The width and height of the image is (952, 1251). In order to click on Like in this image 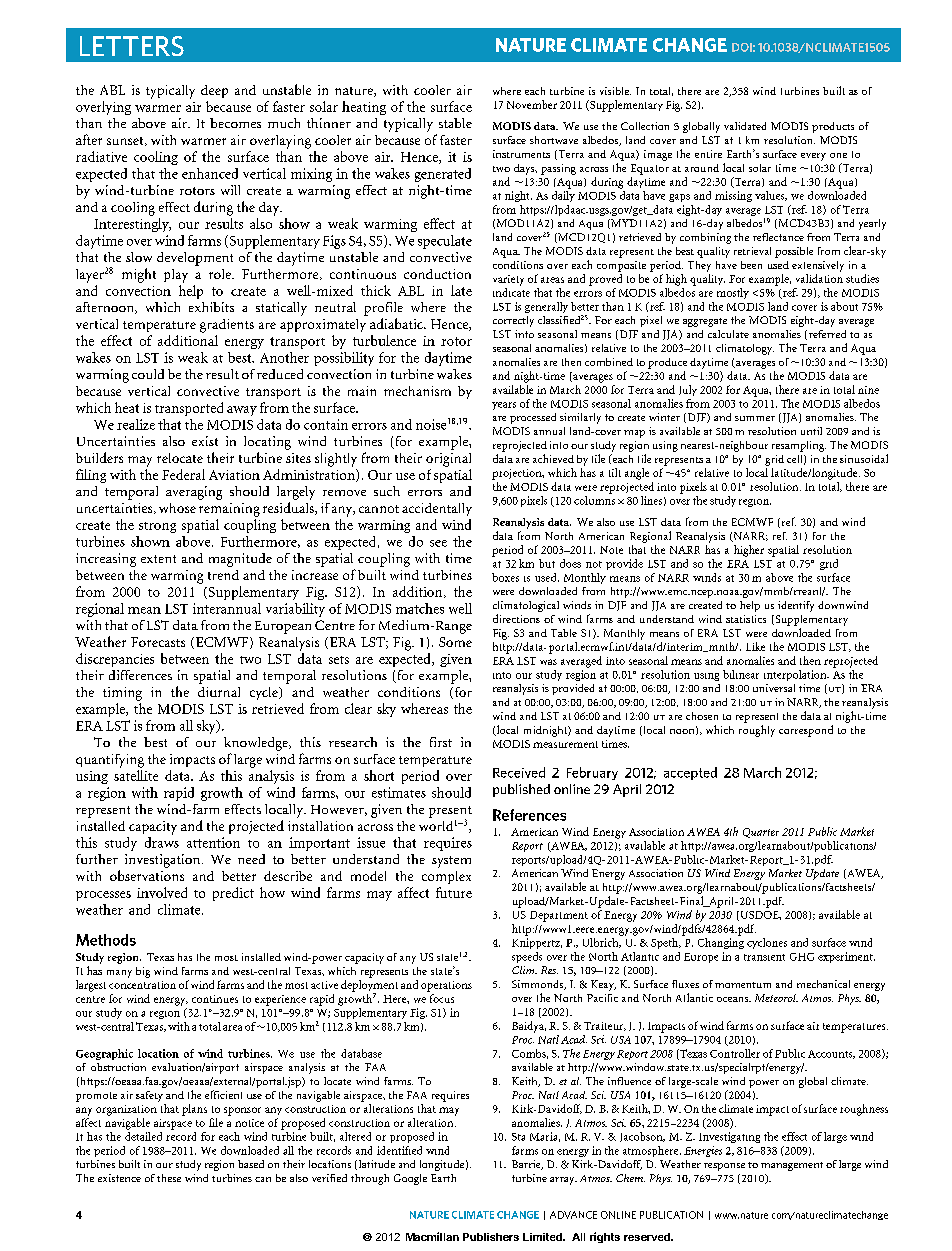, I will do `click(755, 646)`.
